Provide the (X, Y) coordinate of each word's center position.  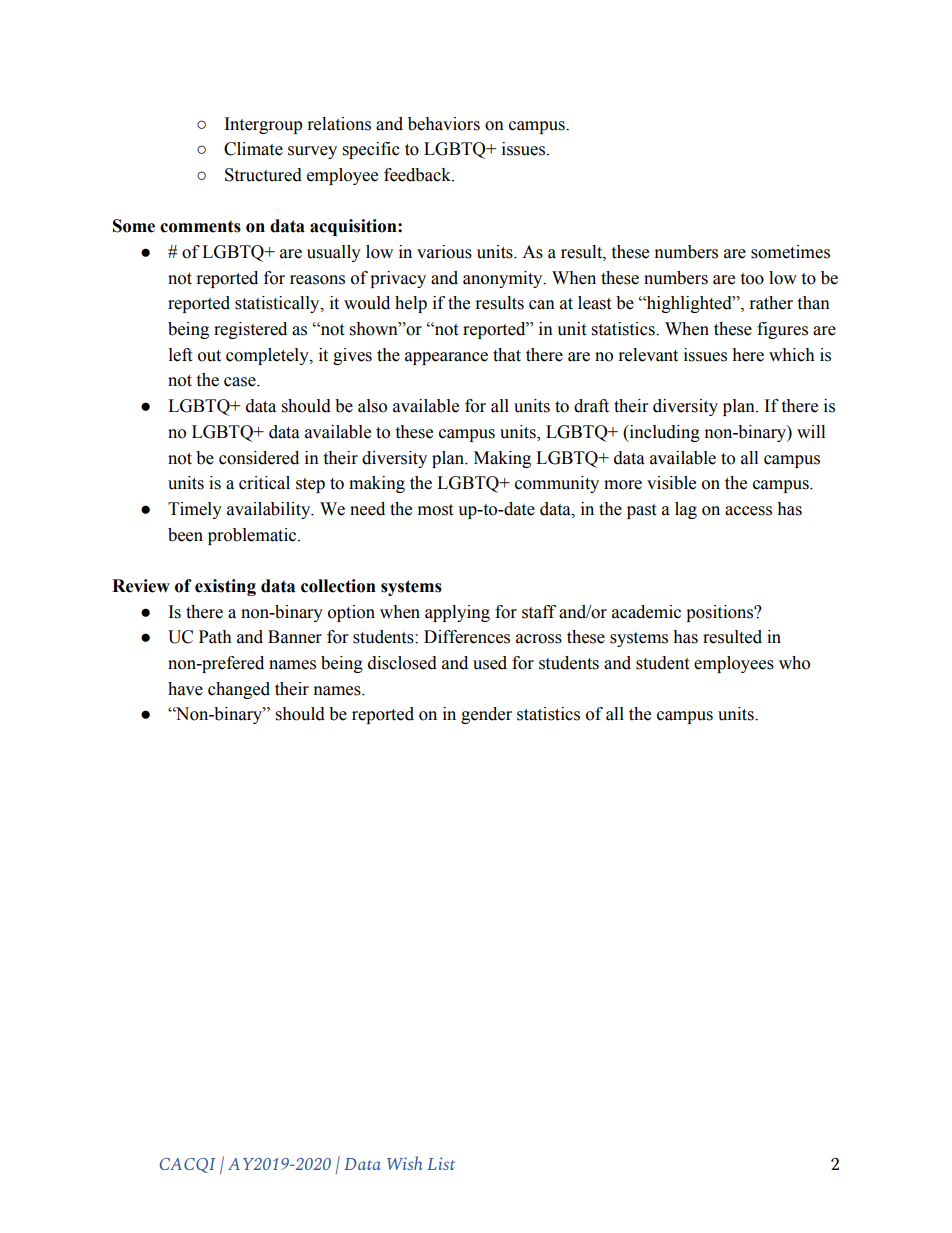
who (794, 663)
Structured (263, 175)
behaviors (444, 124)
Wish (404, 1163)
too (752, 279)
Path (215, 637)
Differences (467, 637)
